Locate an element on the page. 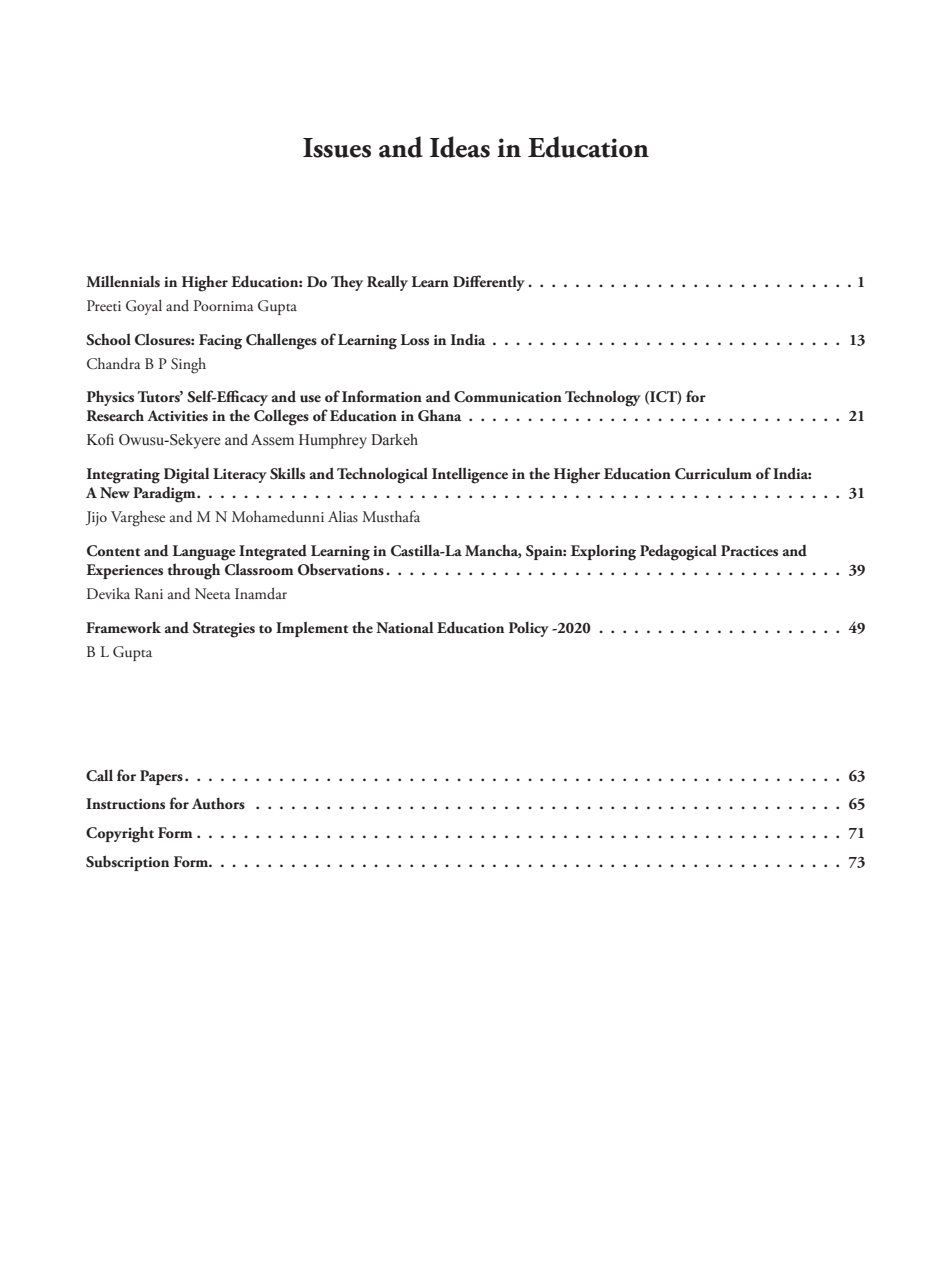  Technology is located at coordinates (603, 398).
